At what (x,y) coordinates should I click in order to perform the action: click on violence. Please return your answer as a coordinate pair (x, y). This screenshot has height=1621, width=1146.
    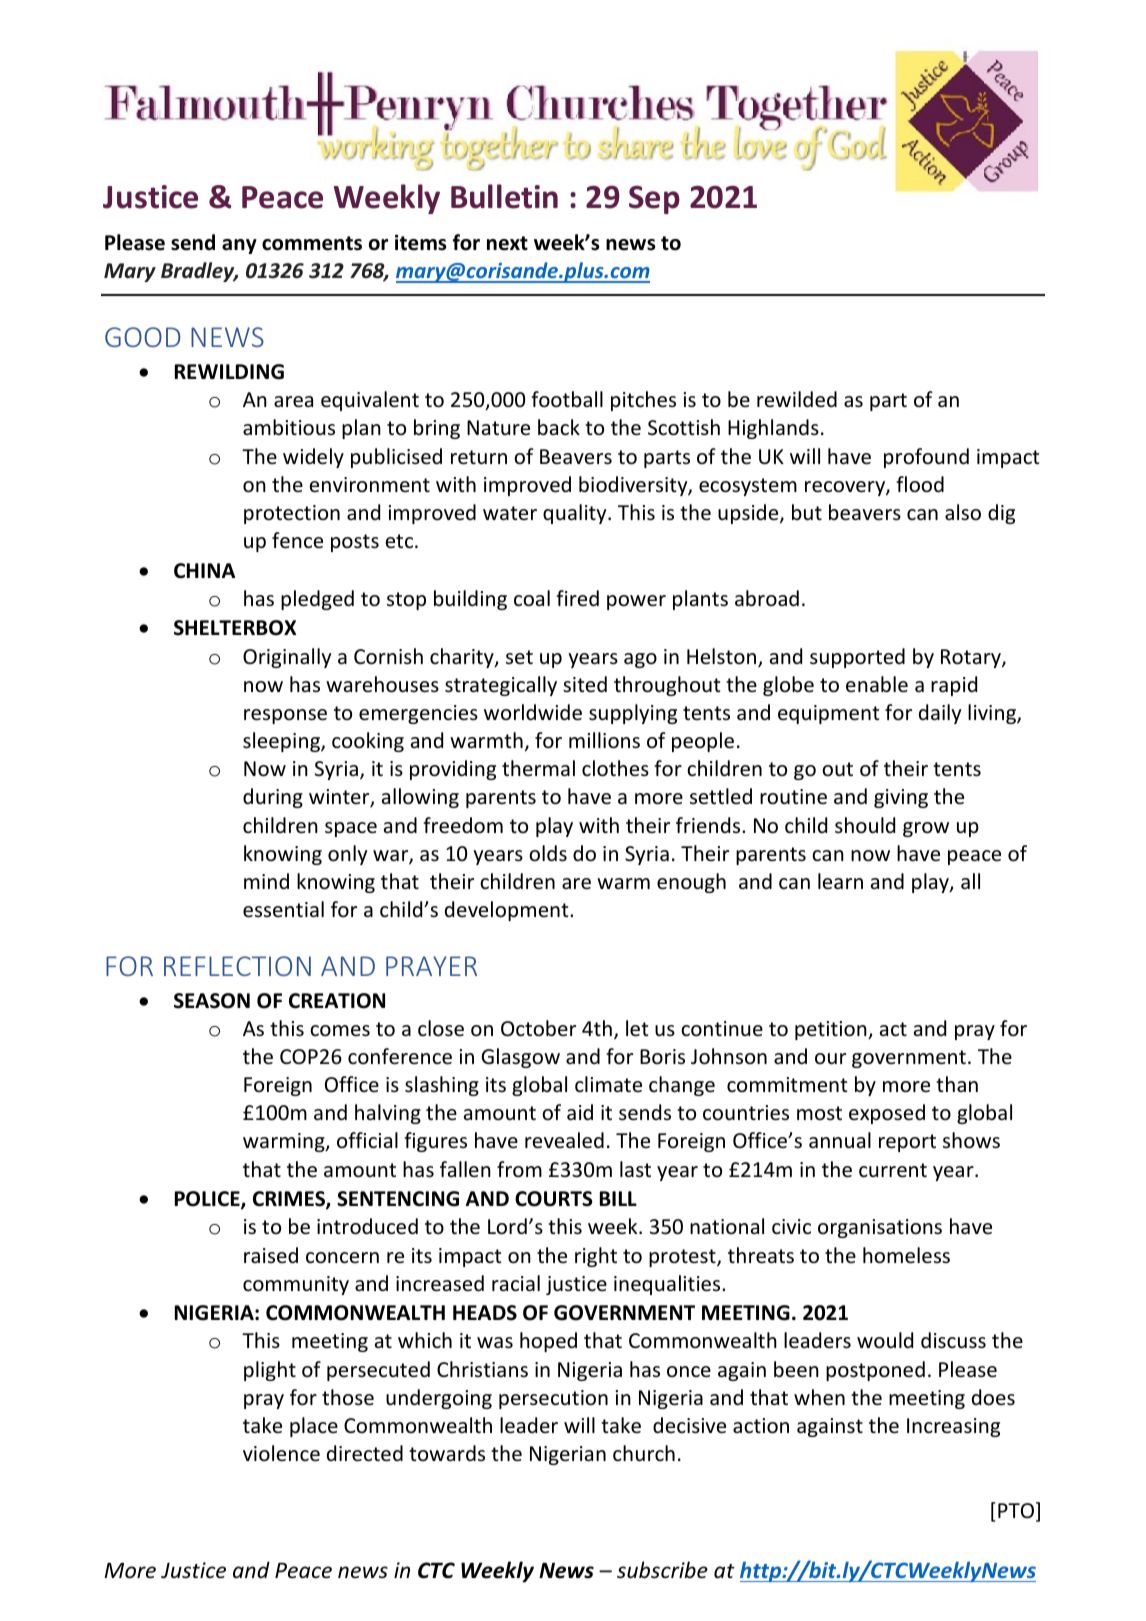
    Looking at the image, I should click on (281, 1453).
